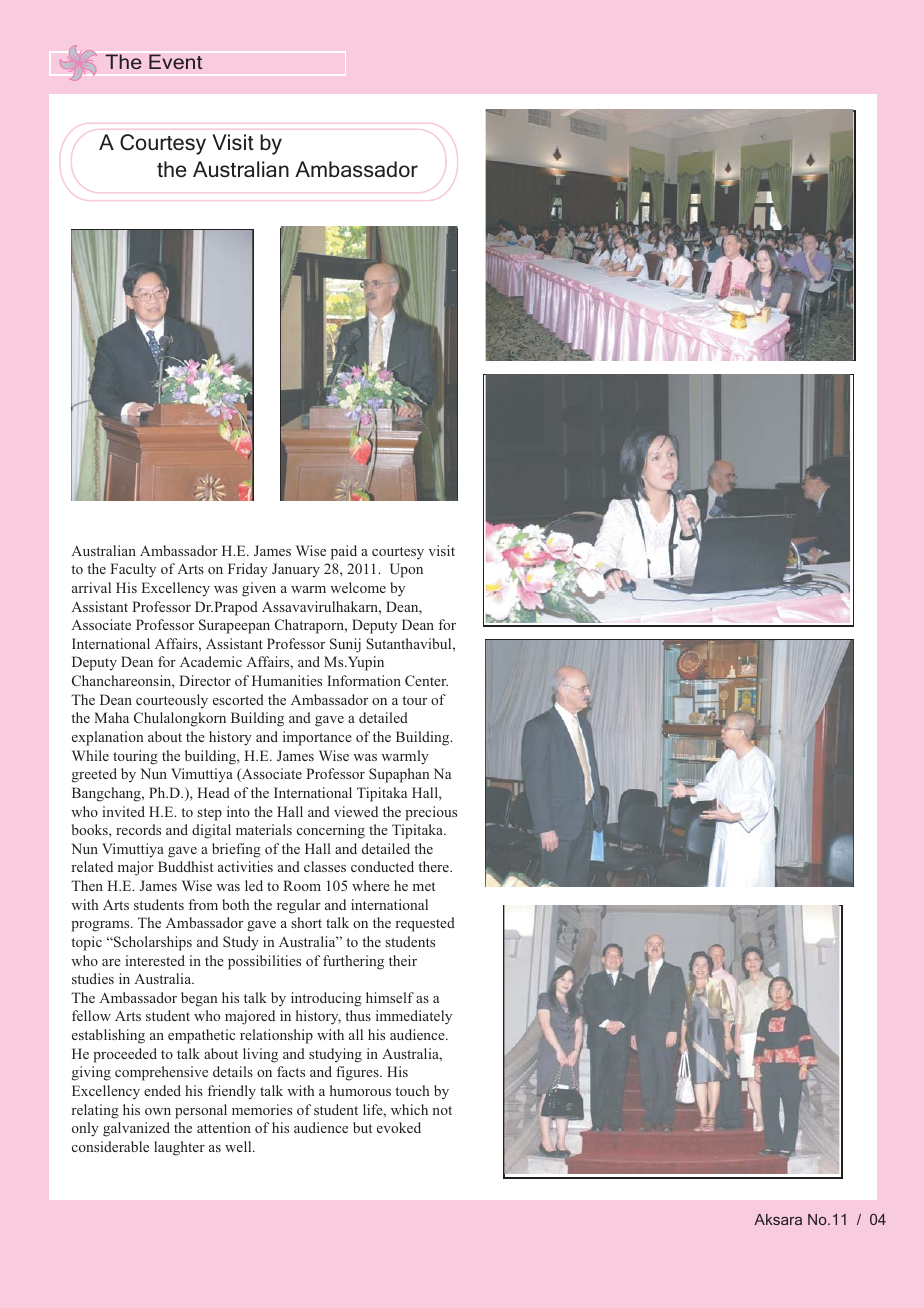  Describe the element at coordinates (344, 552) in the page. I see `paid` at that location.
